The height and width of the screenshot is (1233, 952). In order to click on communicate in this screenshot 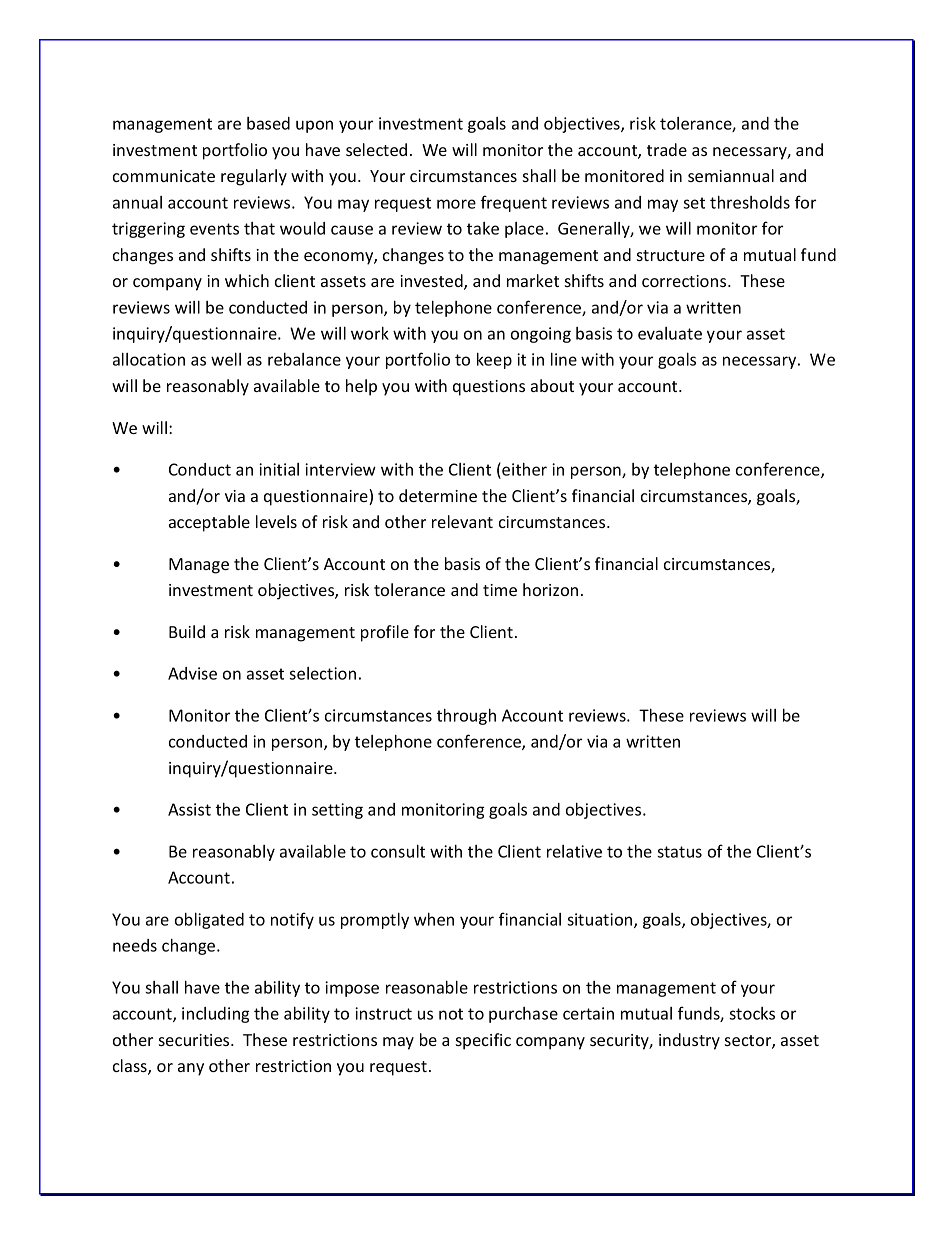, I will do `click(164, 176)`.
